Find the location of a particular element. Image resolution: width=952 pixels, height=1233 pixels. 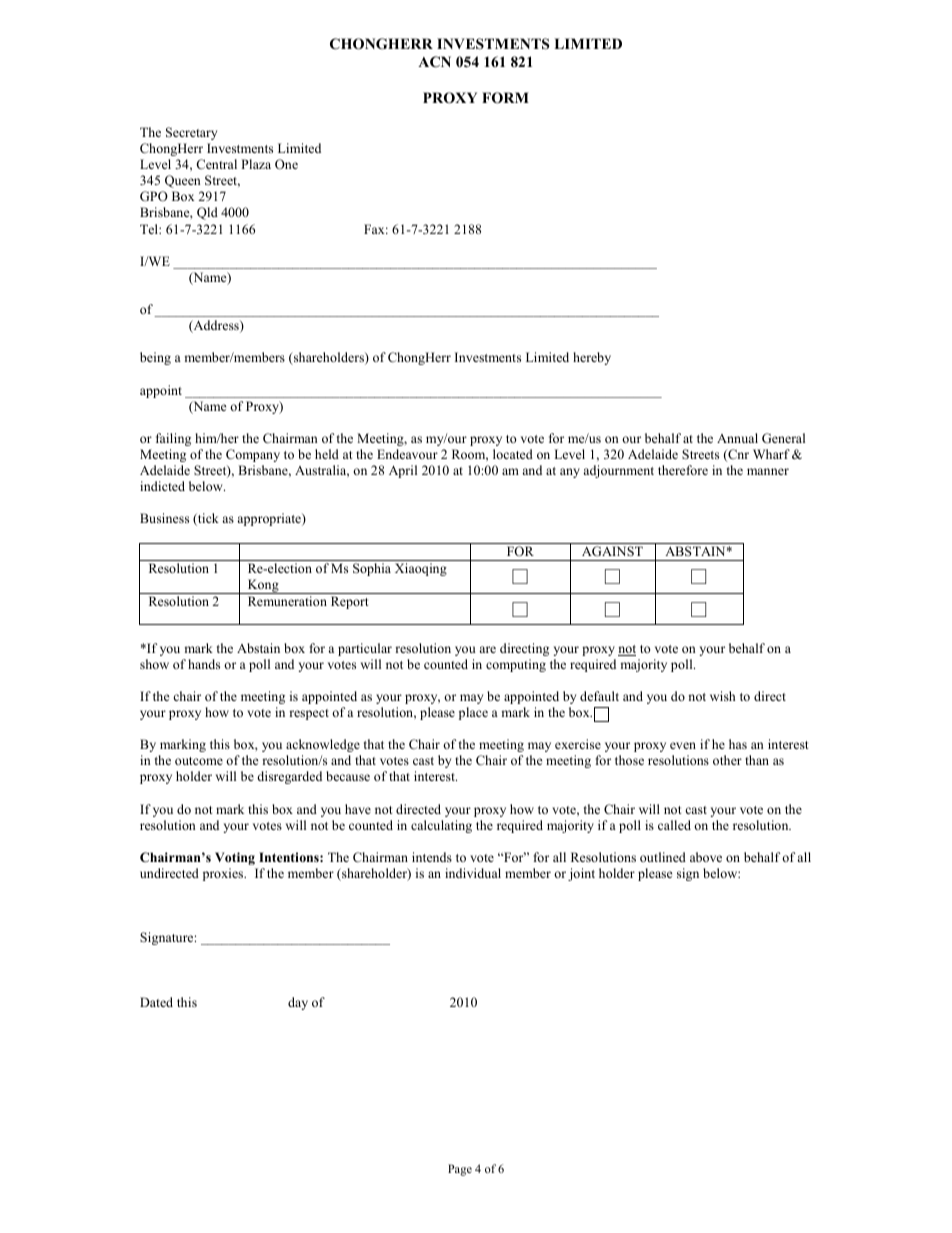

Annual is located at coordinates (737, 438).
